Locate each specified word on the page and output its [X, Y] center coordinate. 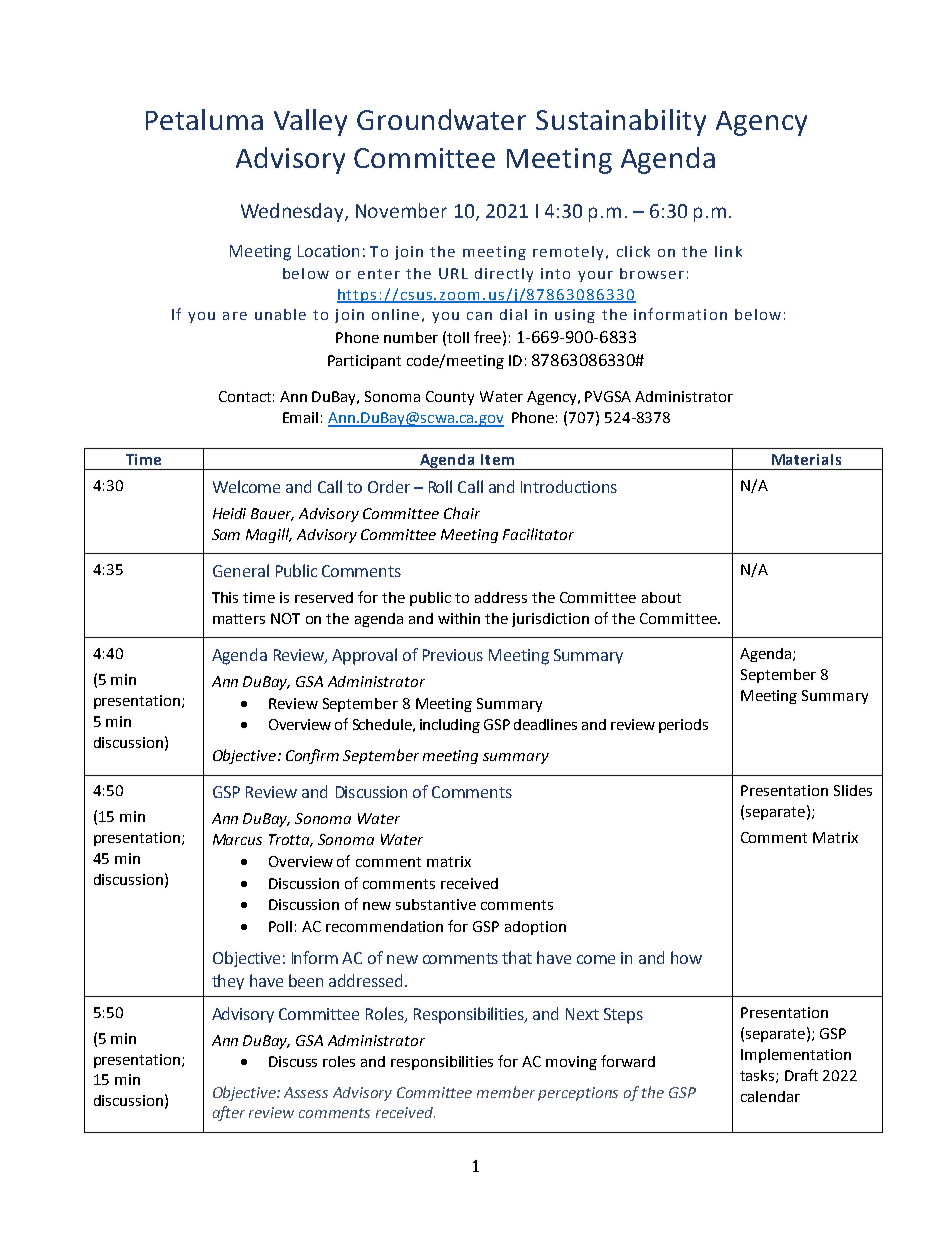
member [506, 1092]
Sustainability [621, 122]
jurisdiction [550, 620]
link [728, 251]
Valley [310, 122]
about [661, 597]
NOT [285, 618]
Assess [306, 1092]
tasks [758, 1076]
